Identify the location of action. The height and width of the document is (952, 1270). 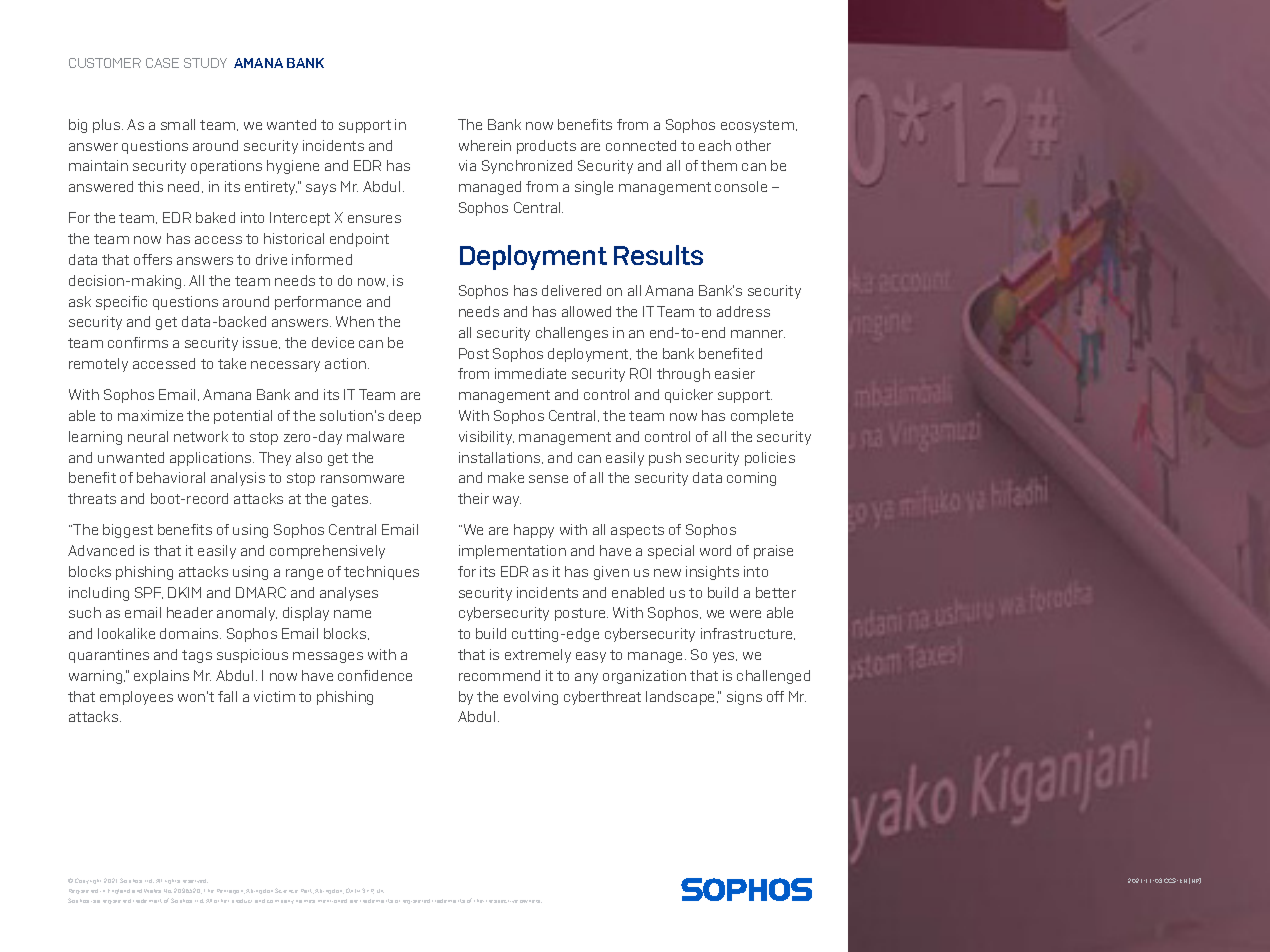
(347, 363).
